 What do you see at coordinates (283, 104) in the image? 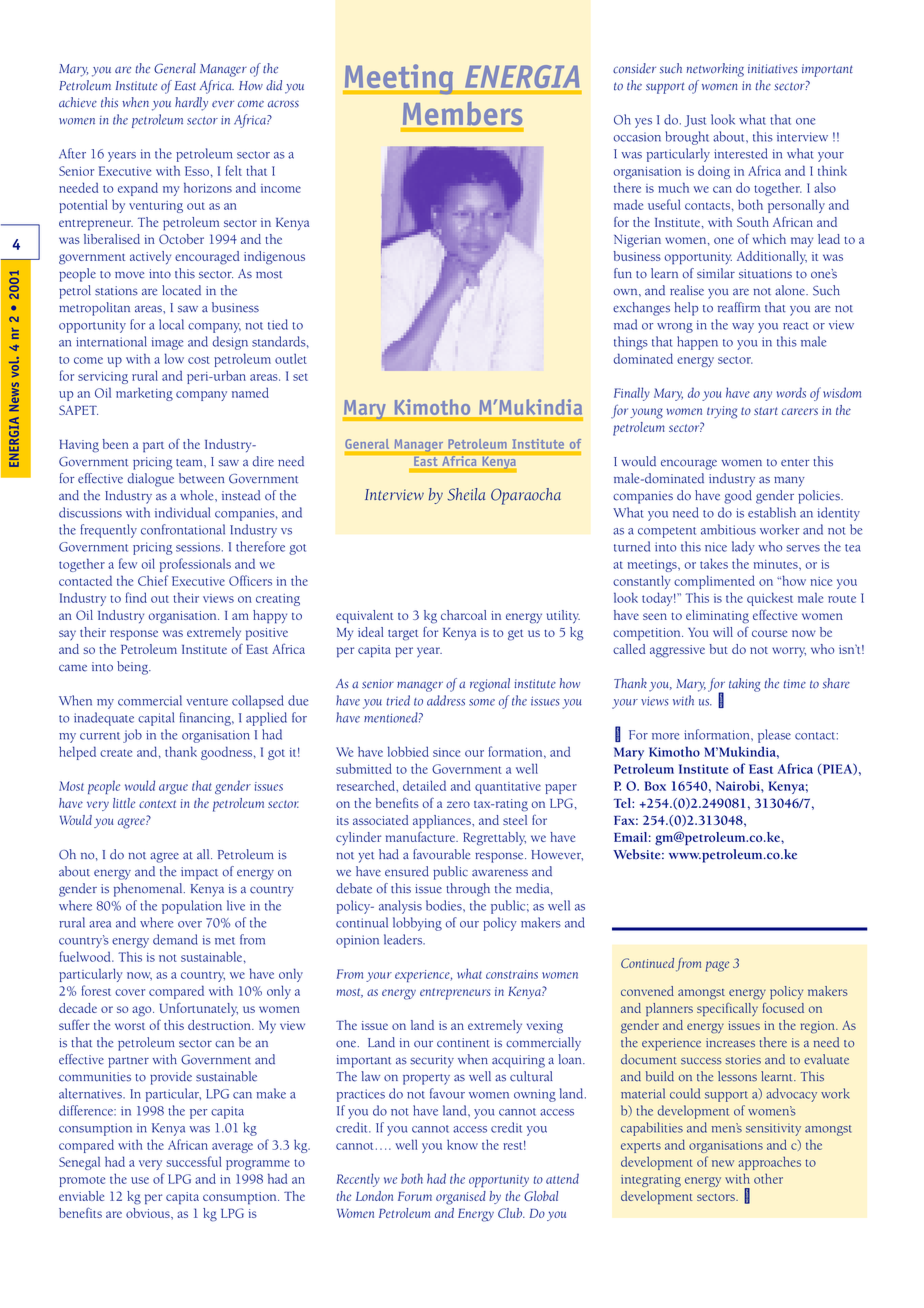
I see `across` at bounding box center [283, 104].
